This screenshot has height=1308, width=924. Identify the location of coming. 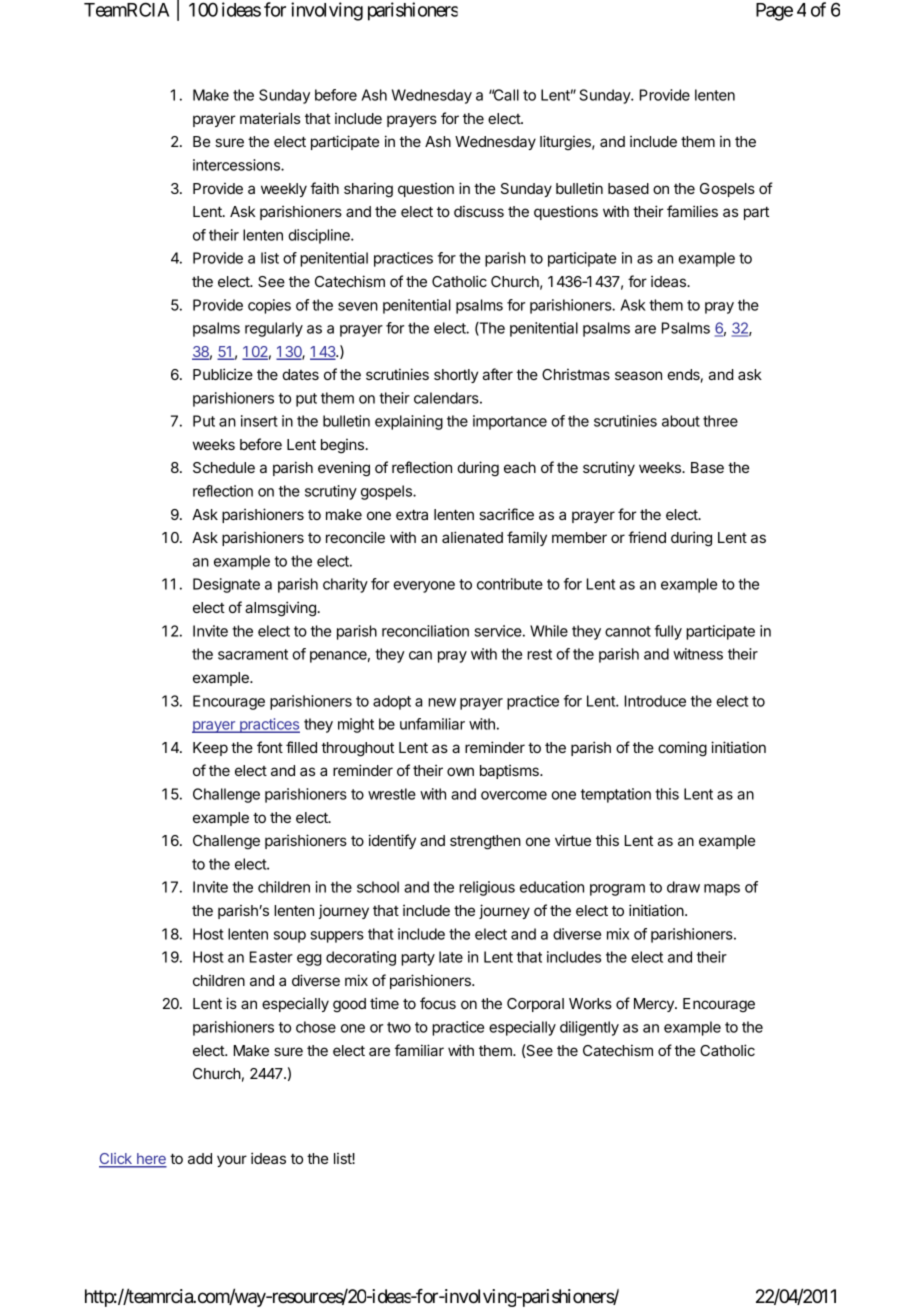
(682, 749).
